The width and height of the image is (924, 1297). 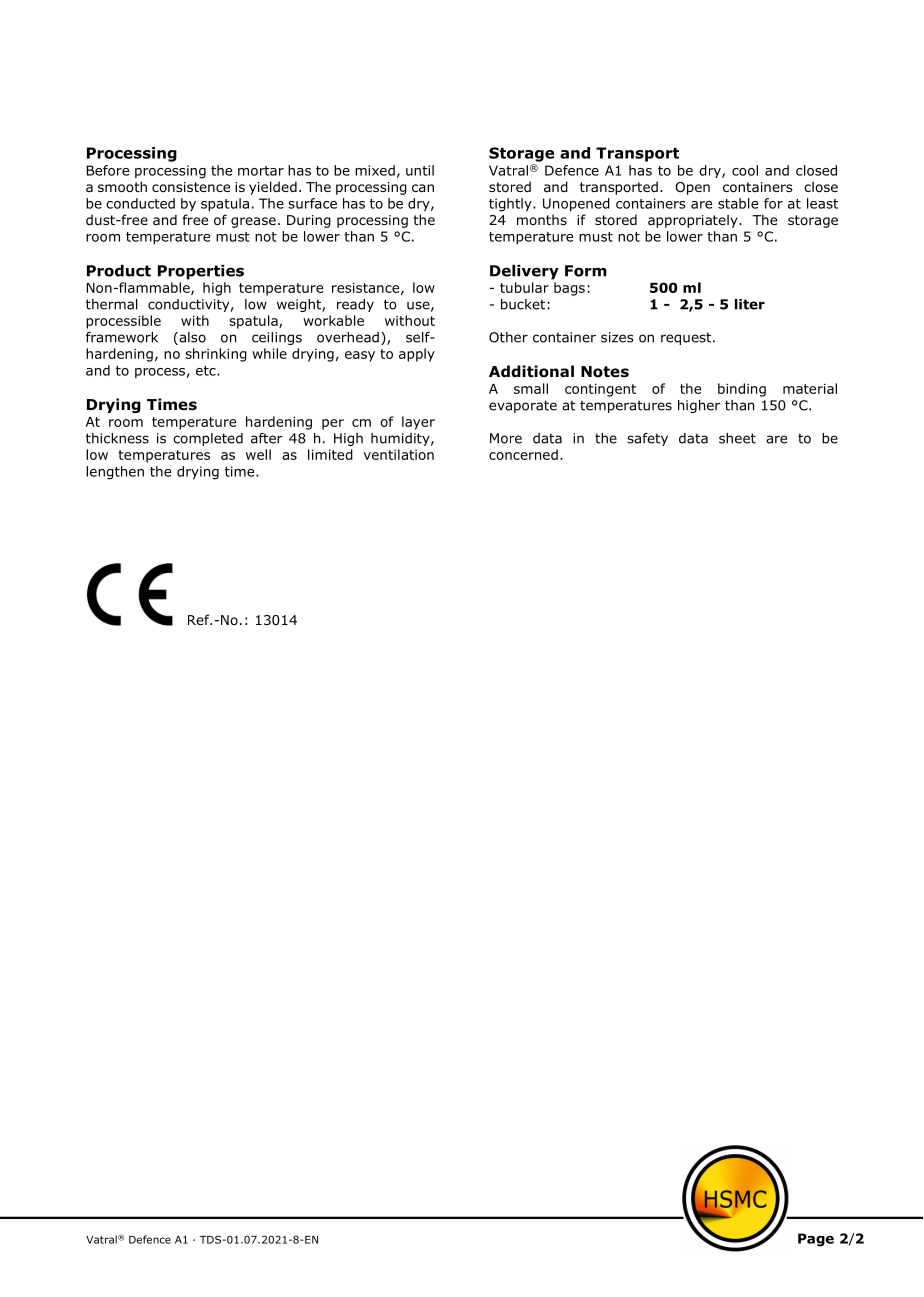 What do you see at coordinates (191, 187) in the image?
I see `consistence` at bounding box center [191, 187].
